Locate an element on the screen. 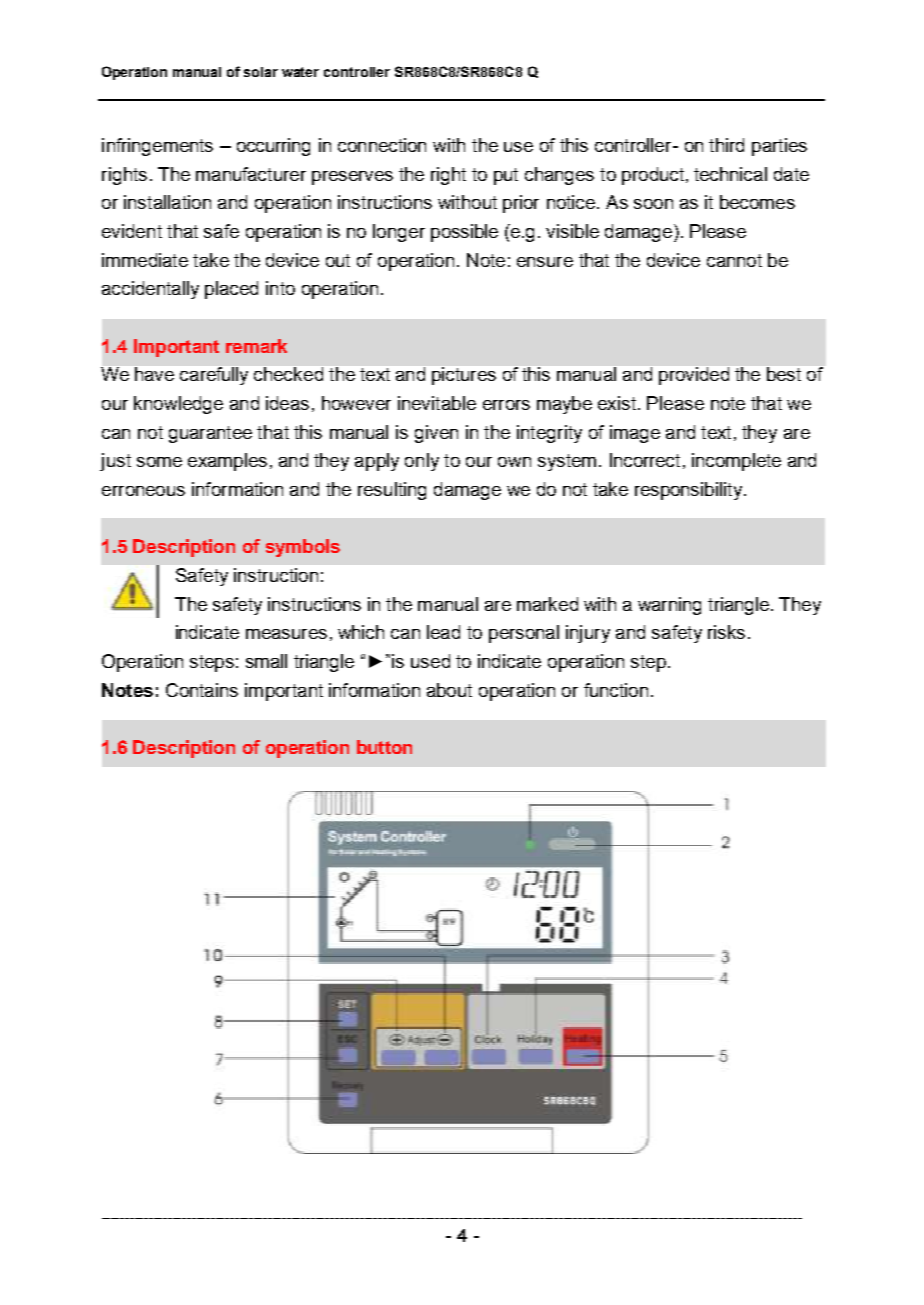 Image resolution: width=924 pixels, height=1305 pixels. responsibility is located at coordinates (688, 491).
